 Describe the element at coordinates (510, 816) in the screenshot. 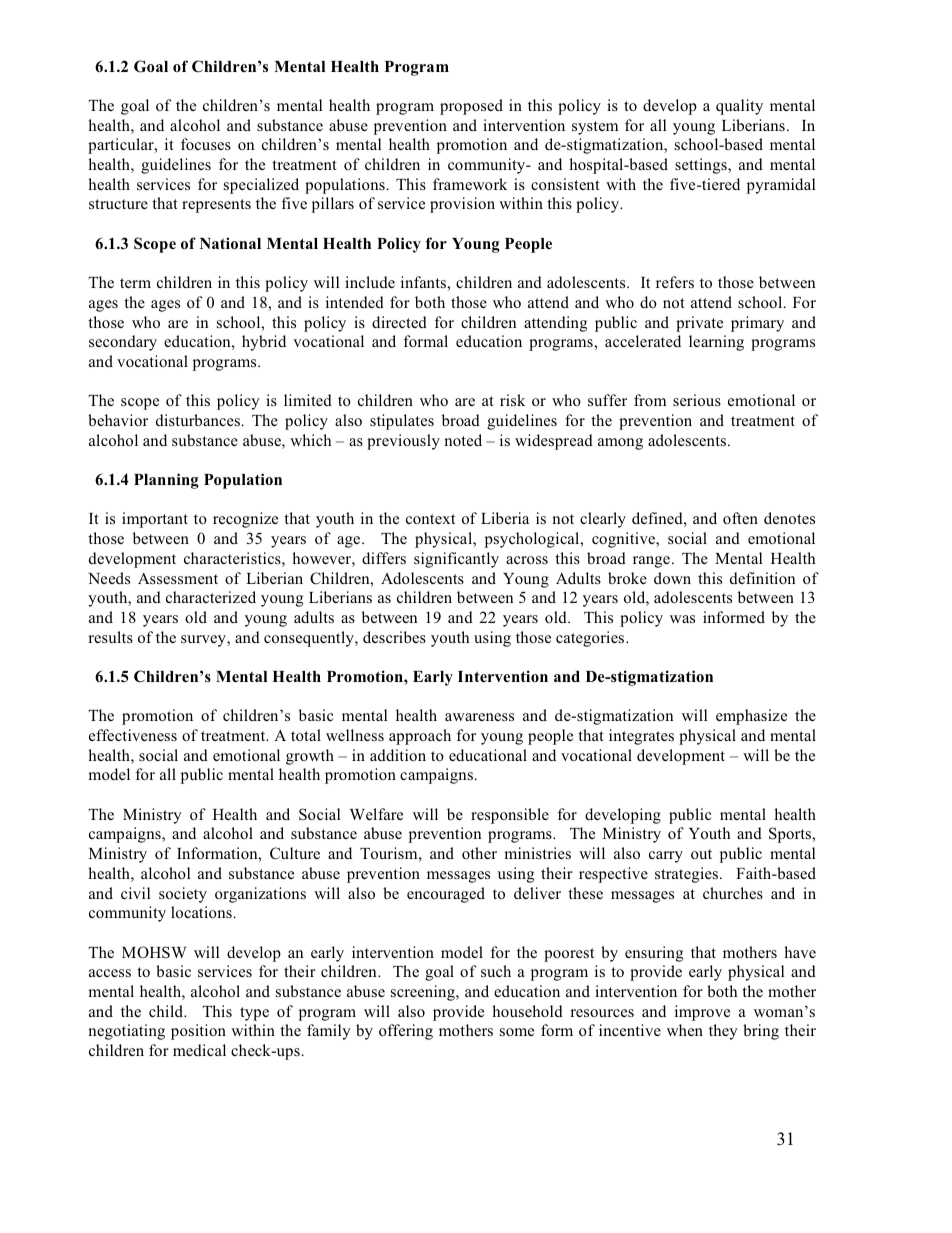

I see `responsible` at that location.
